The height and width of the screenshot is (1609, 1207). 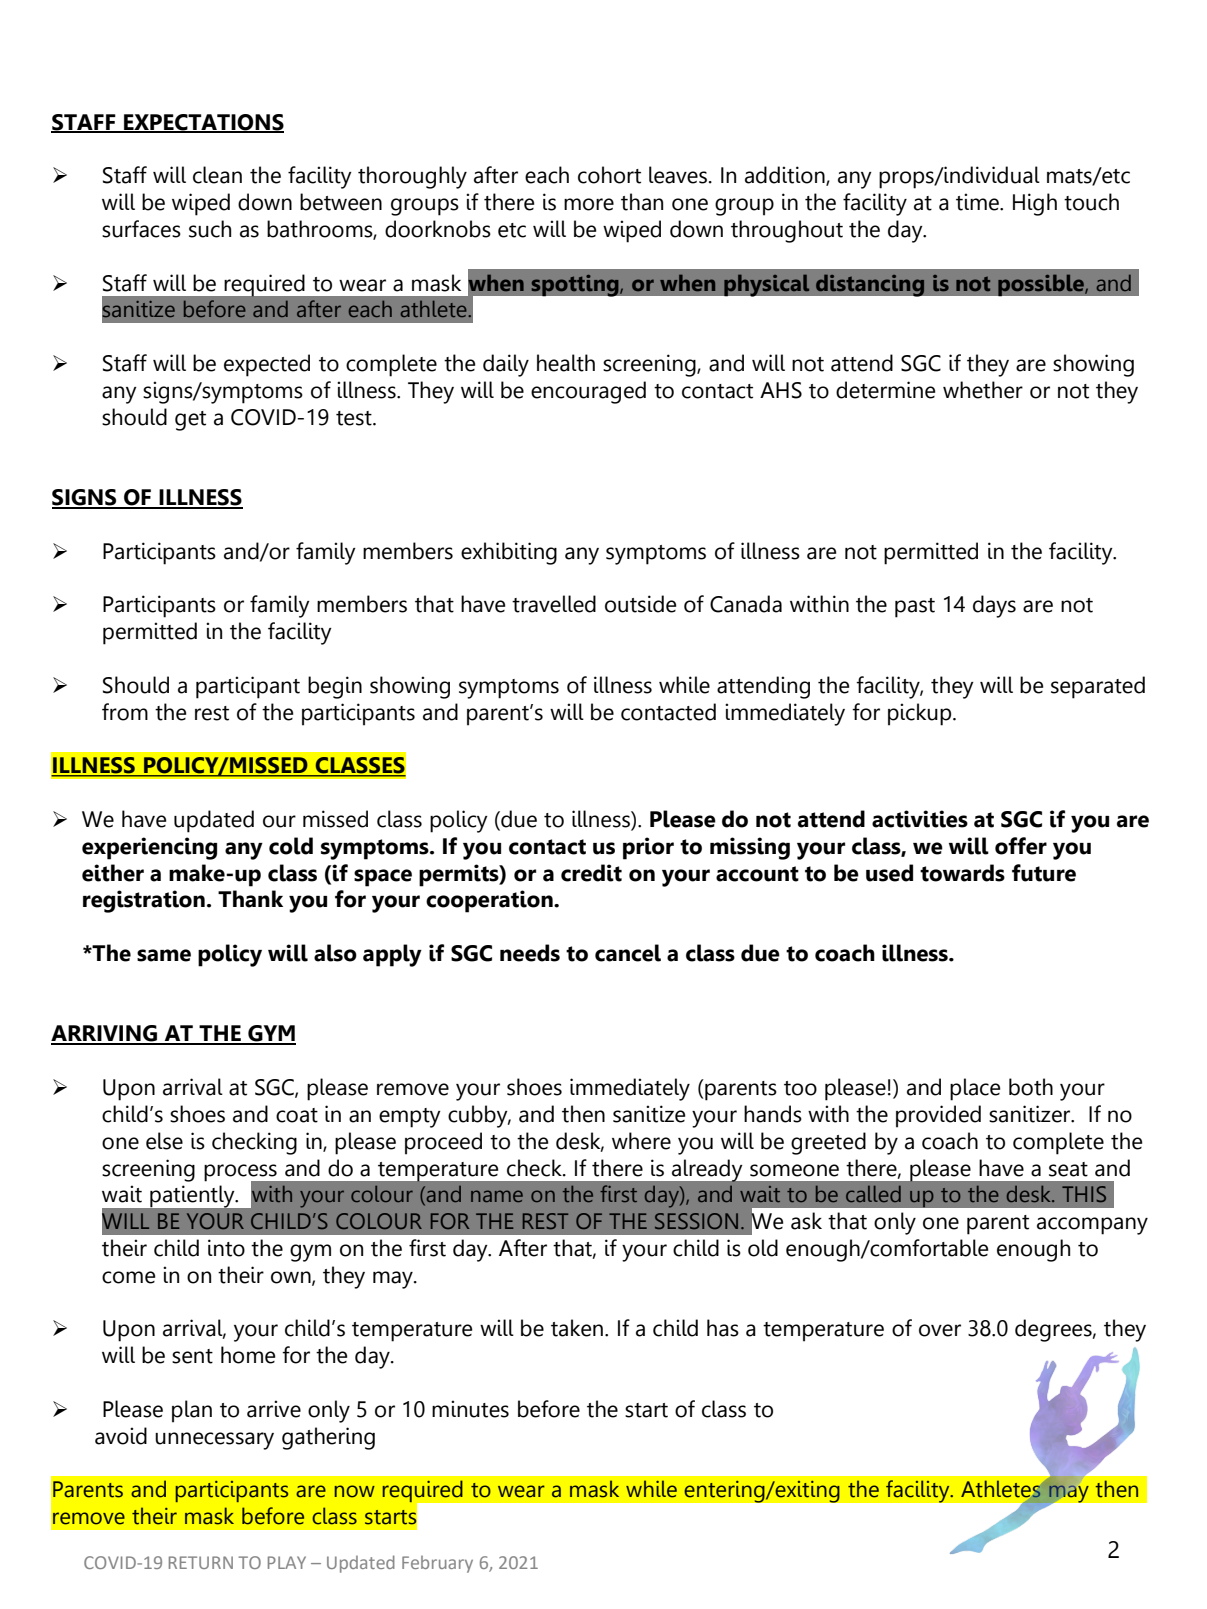 I want to click on exhibiting, so click(x=509, y=553).
